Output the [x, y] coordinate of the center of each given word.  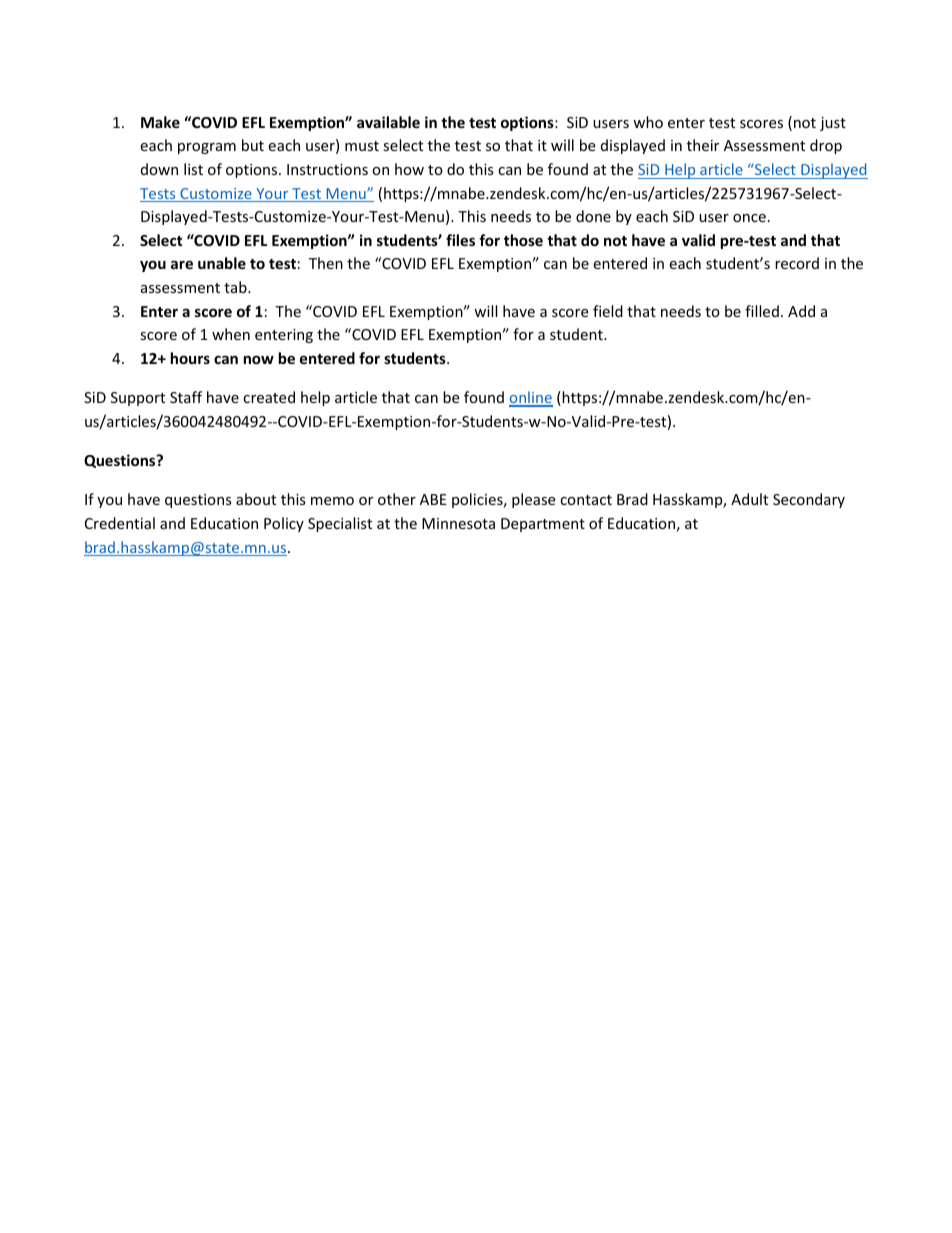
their [703, 145]
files [460, 240]
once [749, 218]
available [388, 122]
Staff [186, 397]
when [231, 334]
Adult [749, 499]
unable [222, 263]
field [608, 311]
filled [762, 311]
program [207, 148]
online [531, 398]
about [256, 499]
